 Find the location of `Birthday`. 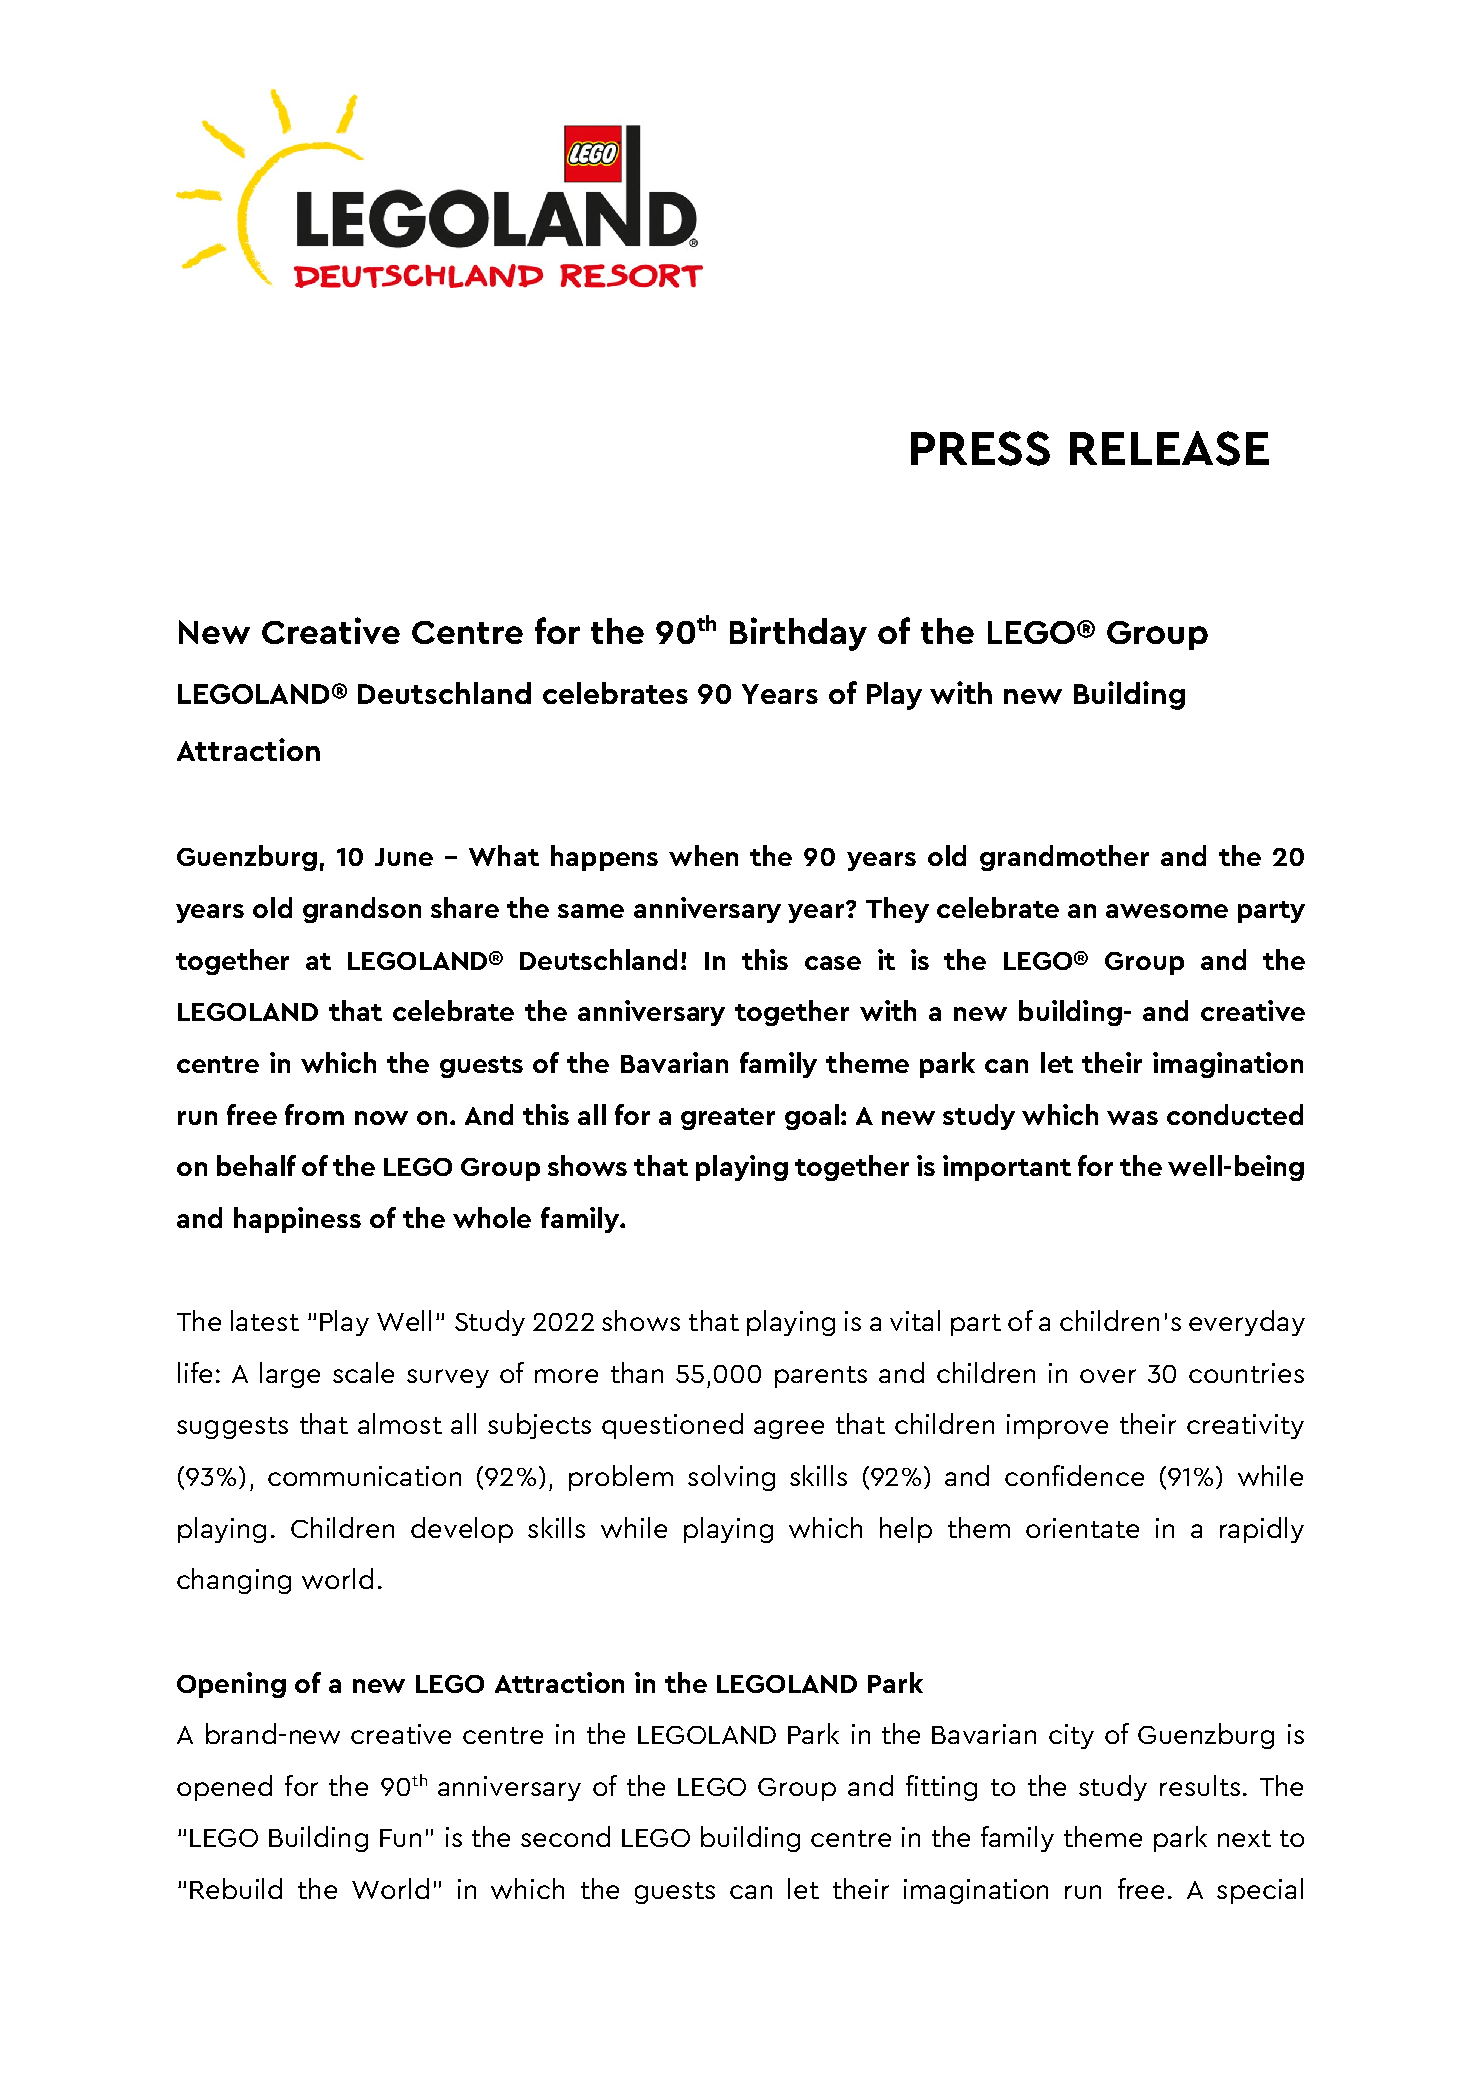

Birthday is located at coordinates (798, 634).
